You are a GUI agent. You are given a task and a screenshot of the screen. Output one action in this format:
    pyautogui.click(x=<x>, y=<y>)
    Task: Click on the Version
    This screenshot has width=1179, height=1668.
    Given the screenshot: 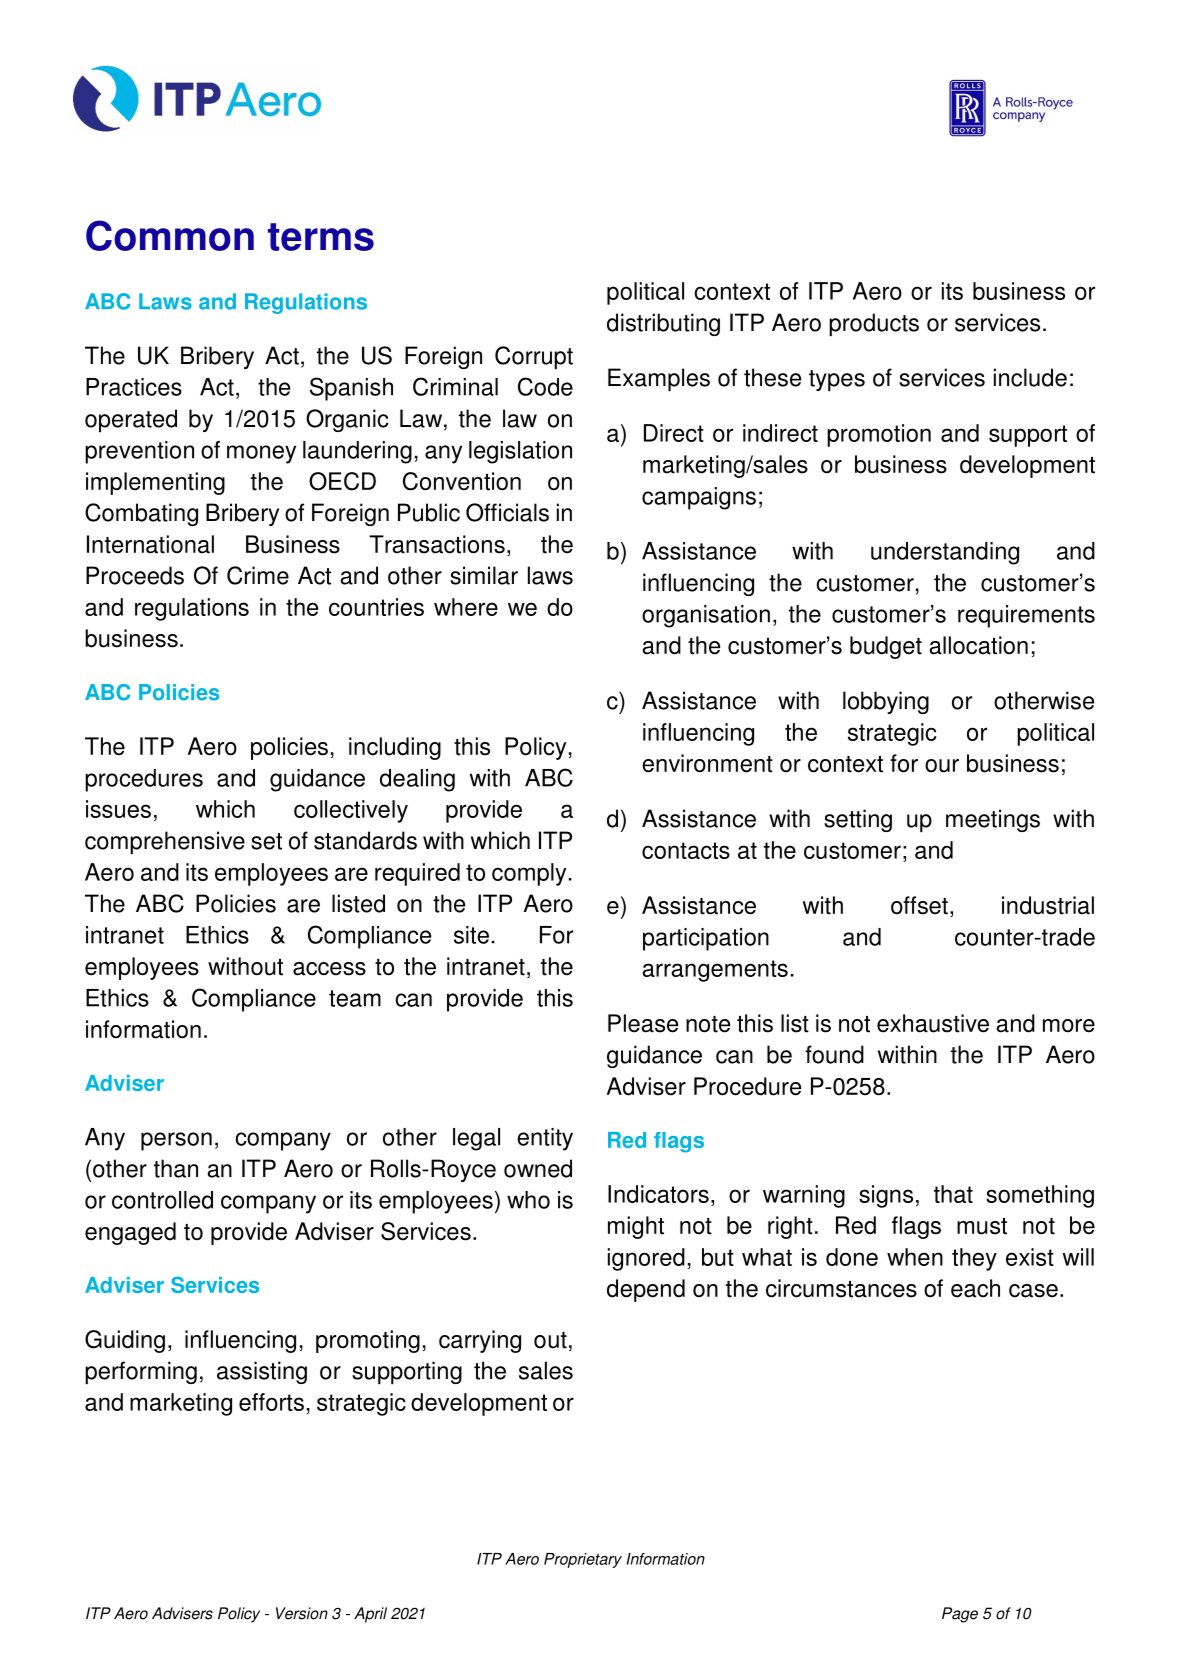 What is the action you would take?
    pyautogui.click(x=302, y=1613)
